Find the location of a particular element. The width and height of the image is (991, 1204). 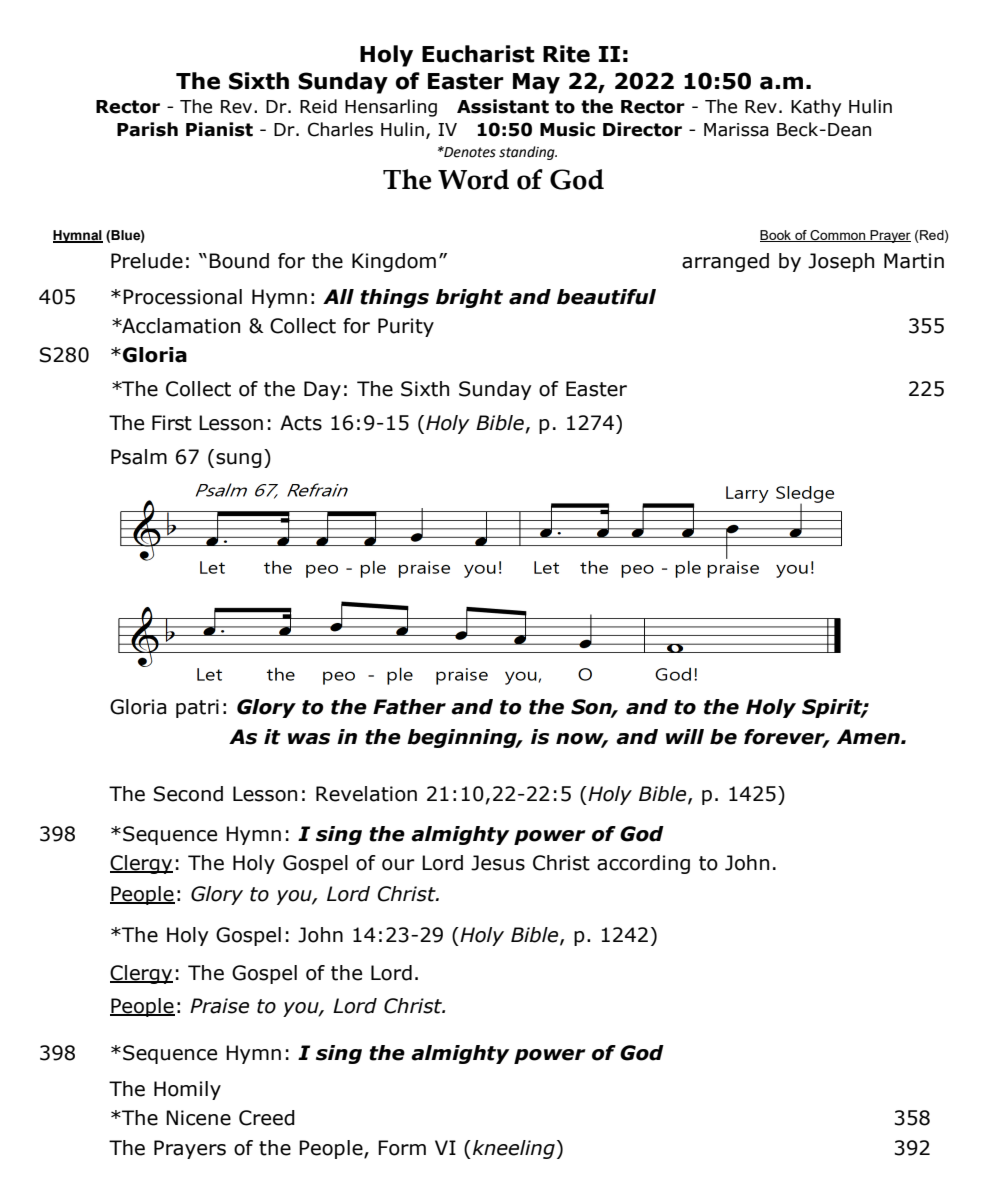

Jesus is located at coordinates (498, 863).
